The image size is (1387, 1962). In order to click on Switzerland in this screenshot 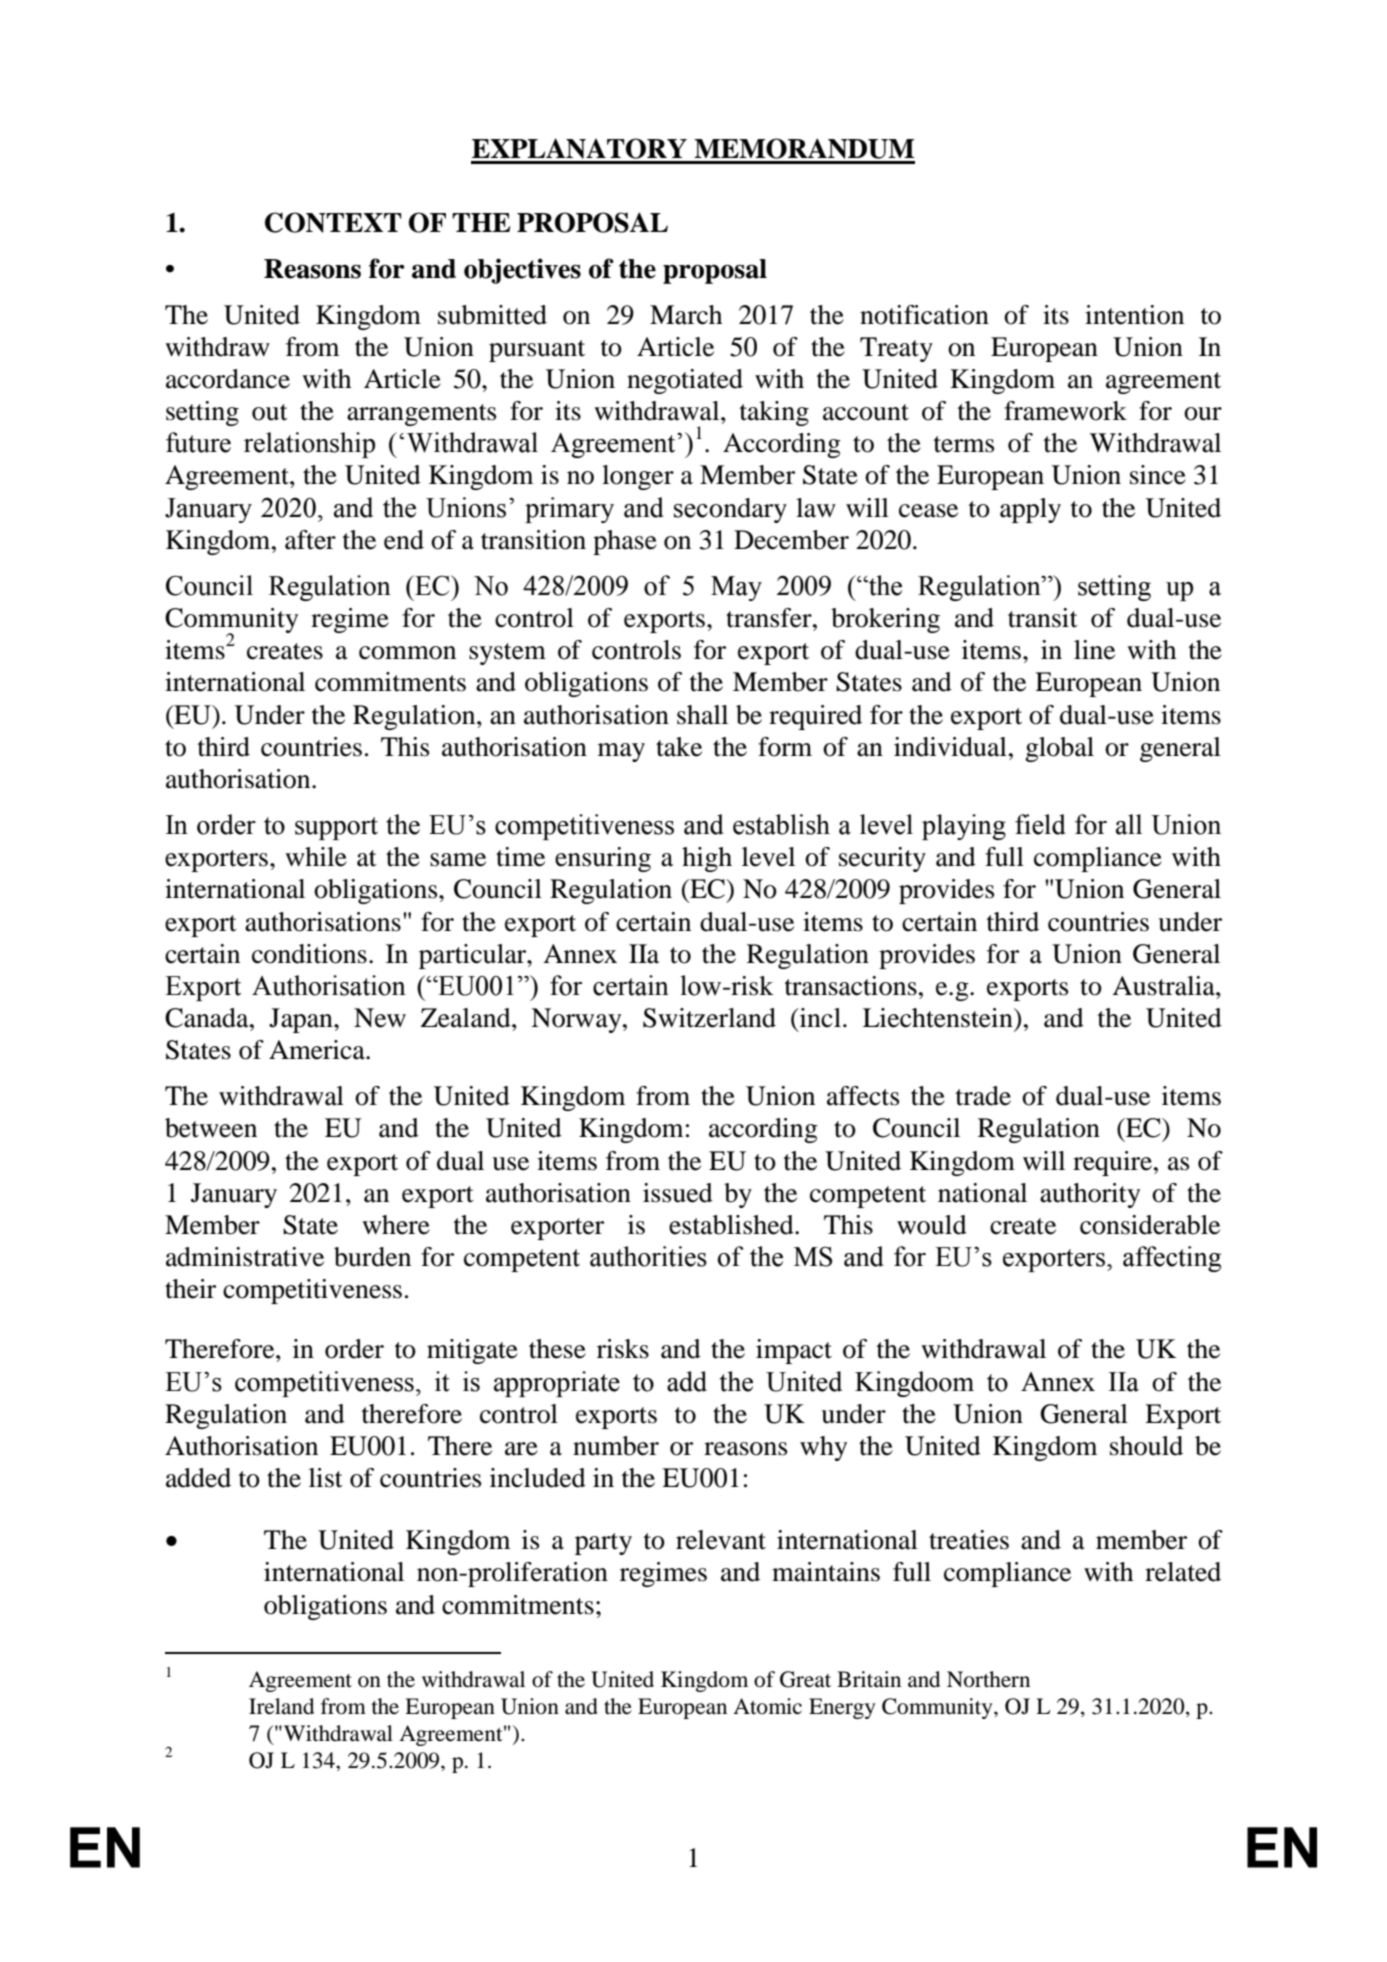, I will do `click(709, 1018)`.
